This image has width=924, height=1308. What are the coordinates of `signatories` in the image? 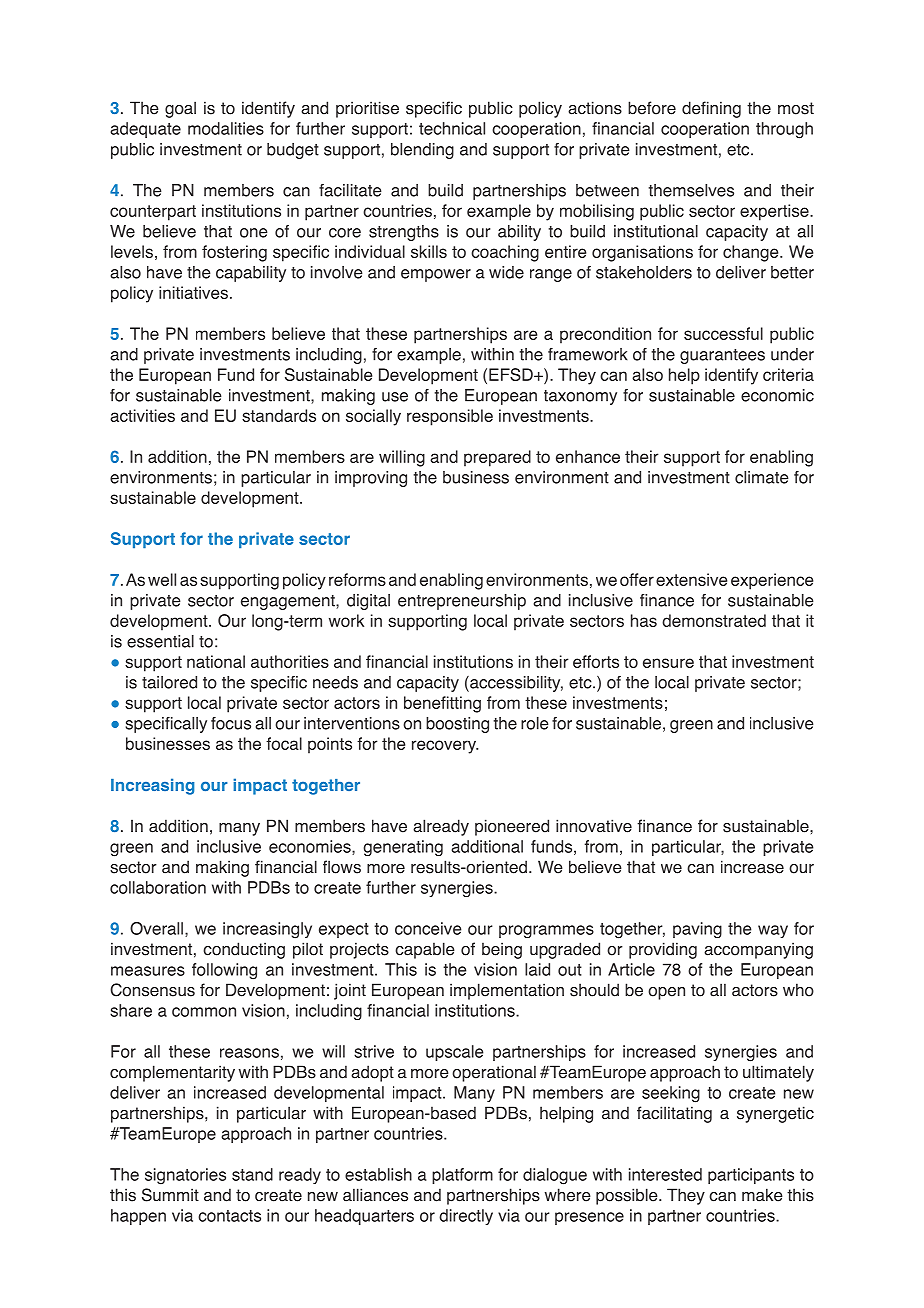 It's located at (185, 1176).
